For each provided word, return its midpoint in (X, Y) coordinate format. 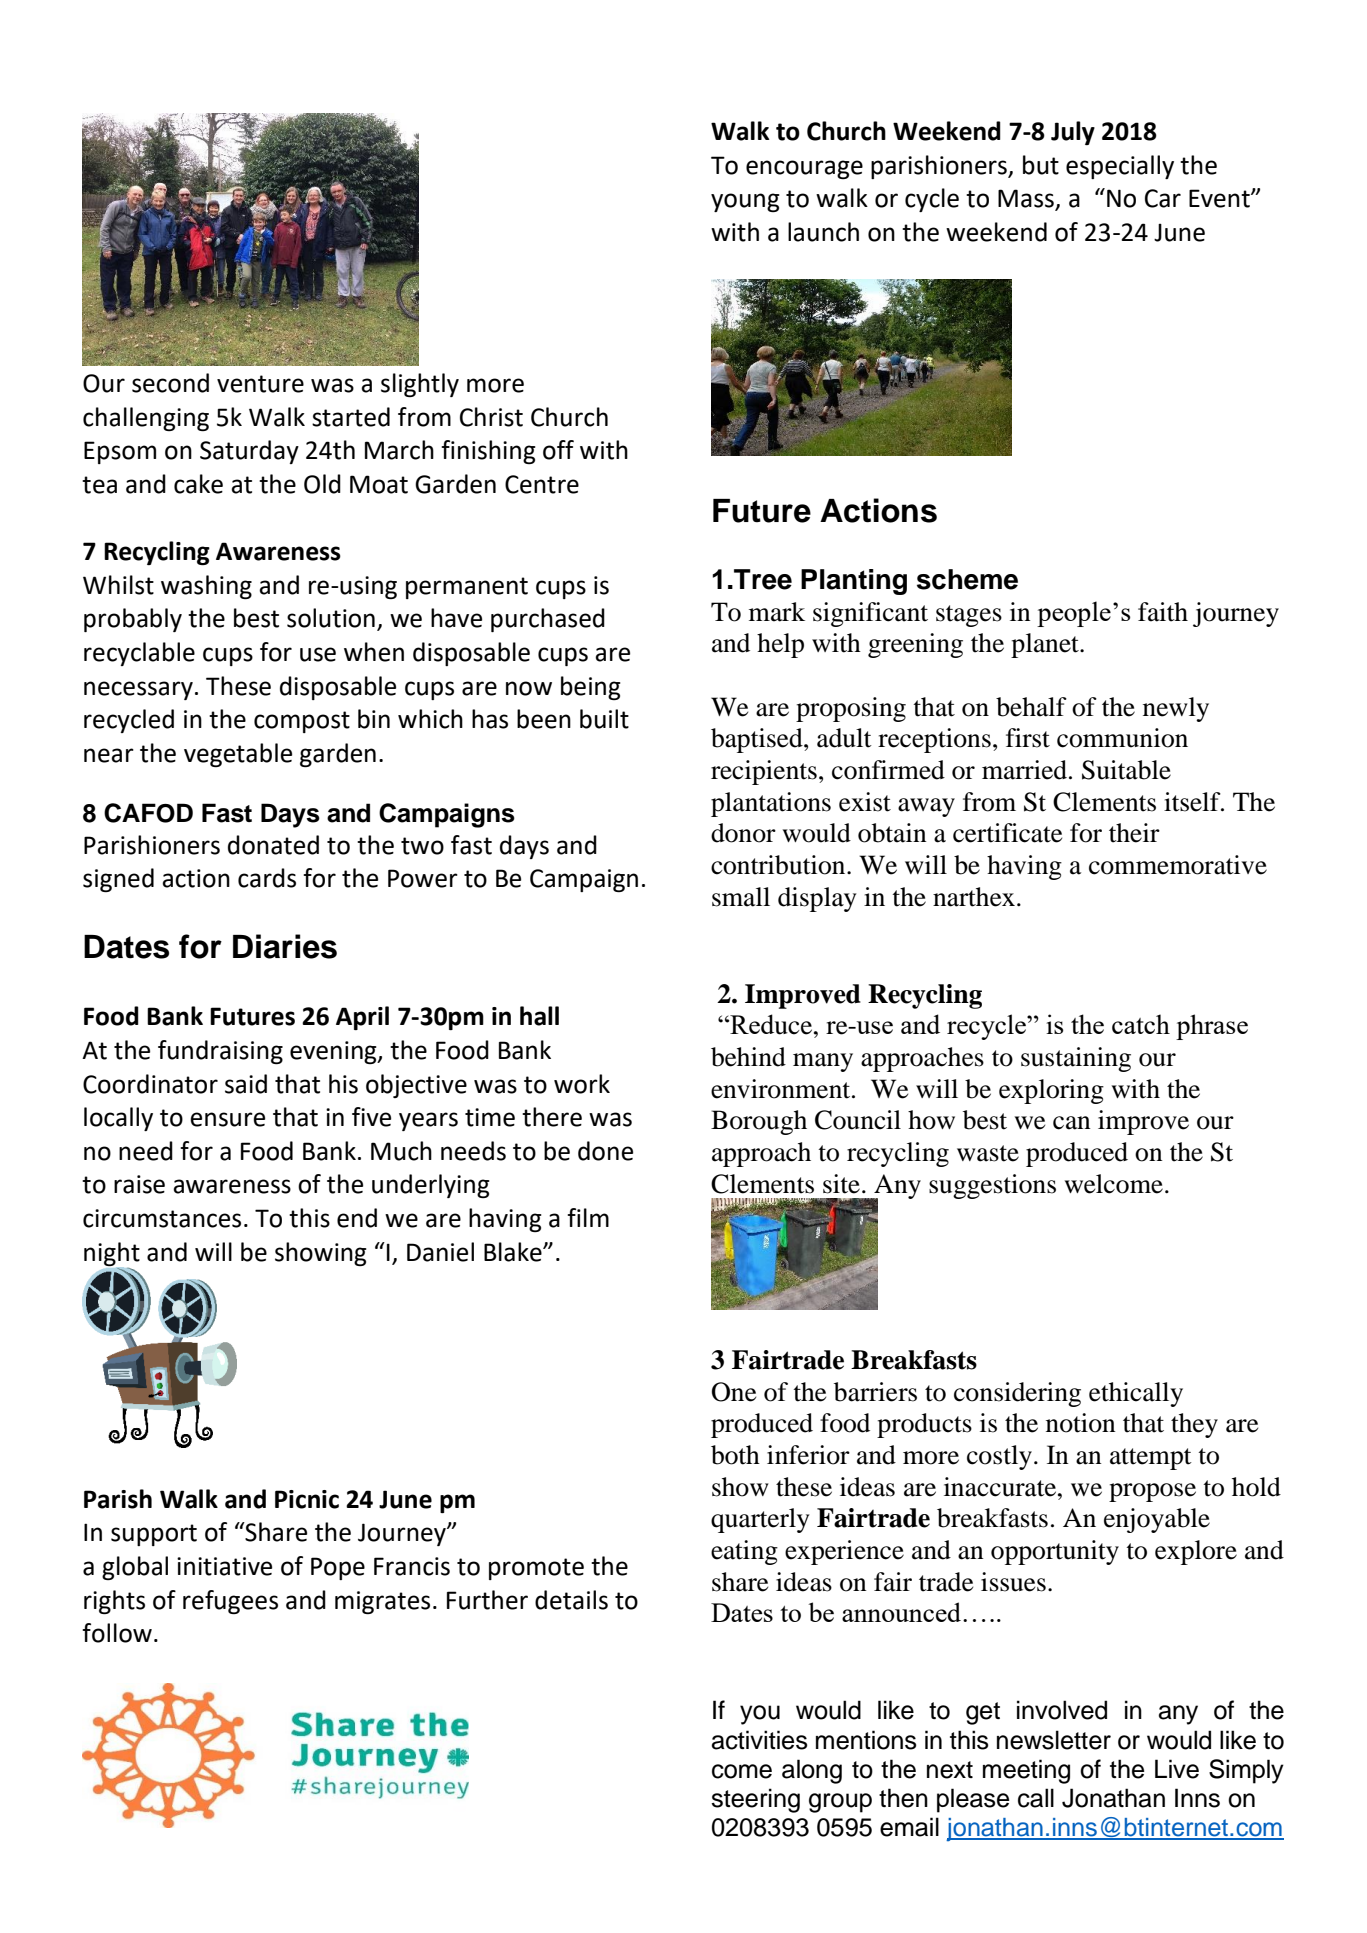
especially (1120, 167)
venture (260, 384)
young (745, 202)
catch (1141, 1024)
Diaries (285, 946)
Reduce (771, 1024)
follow (117, 1633)
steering (755, 1800)
